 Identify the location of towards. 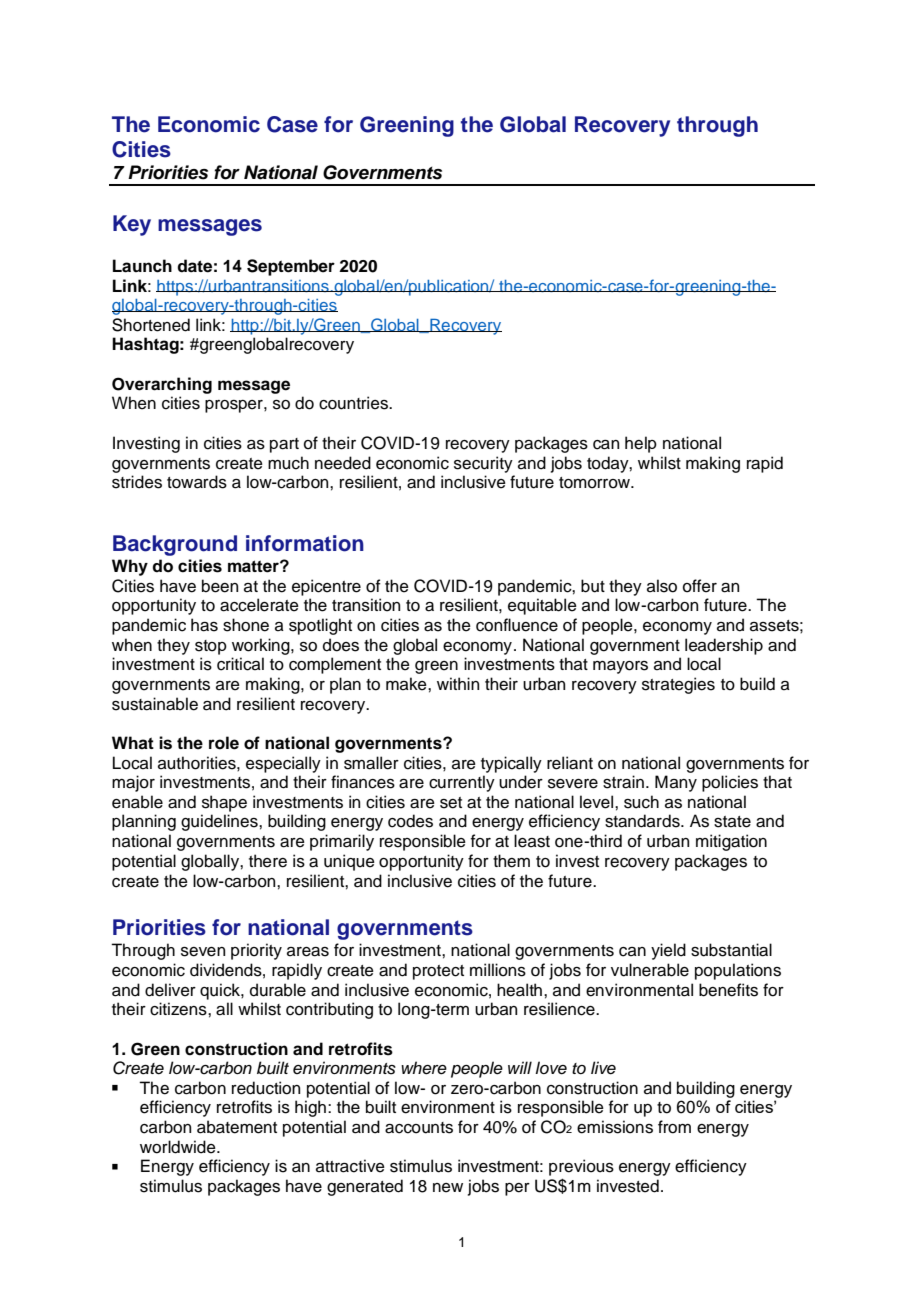
(197, 482).
